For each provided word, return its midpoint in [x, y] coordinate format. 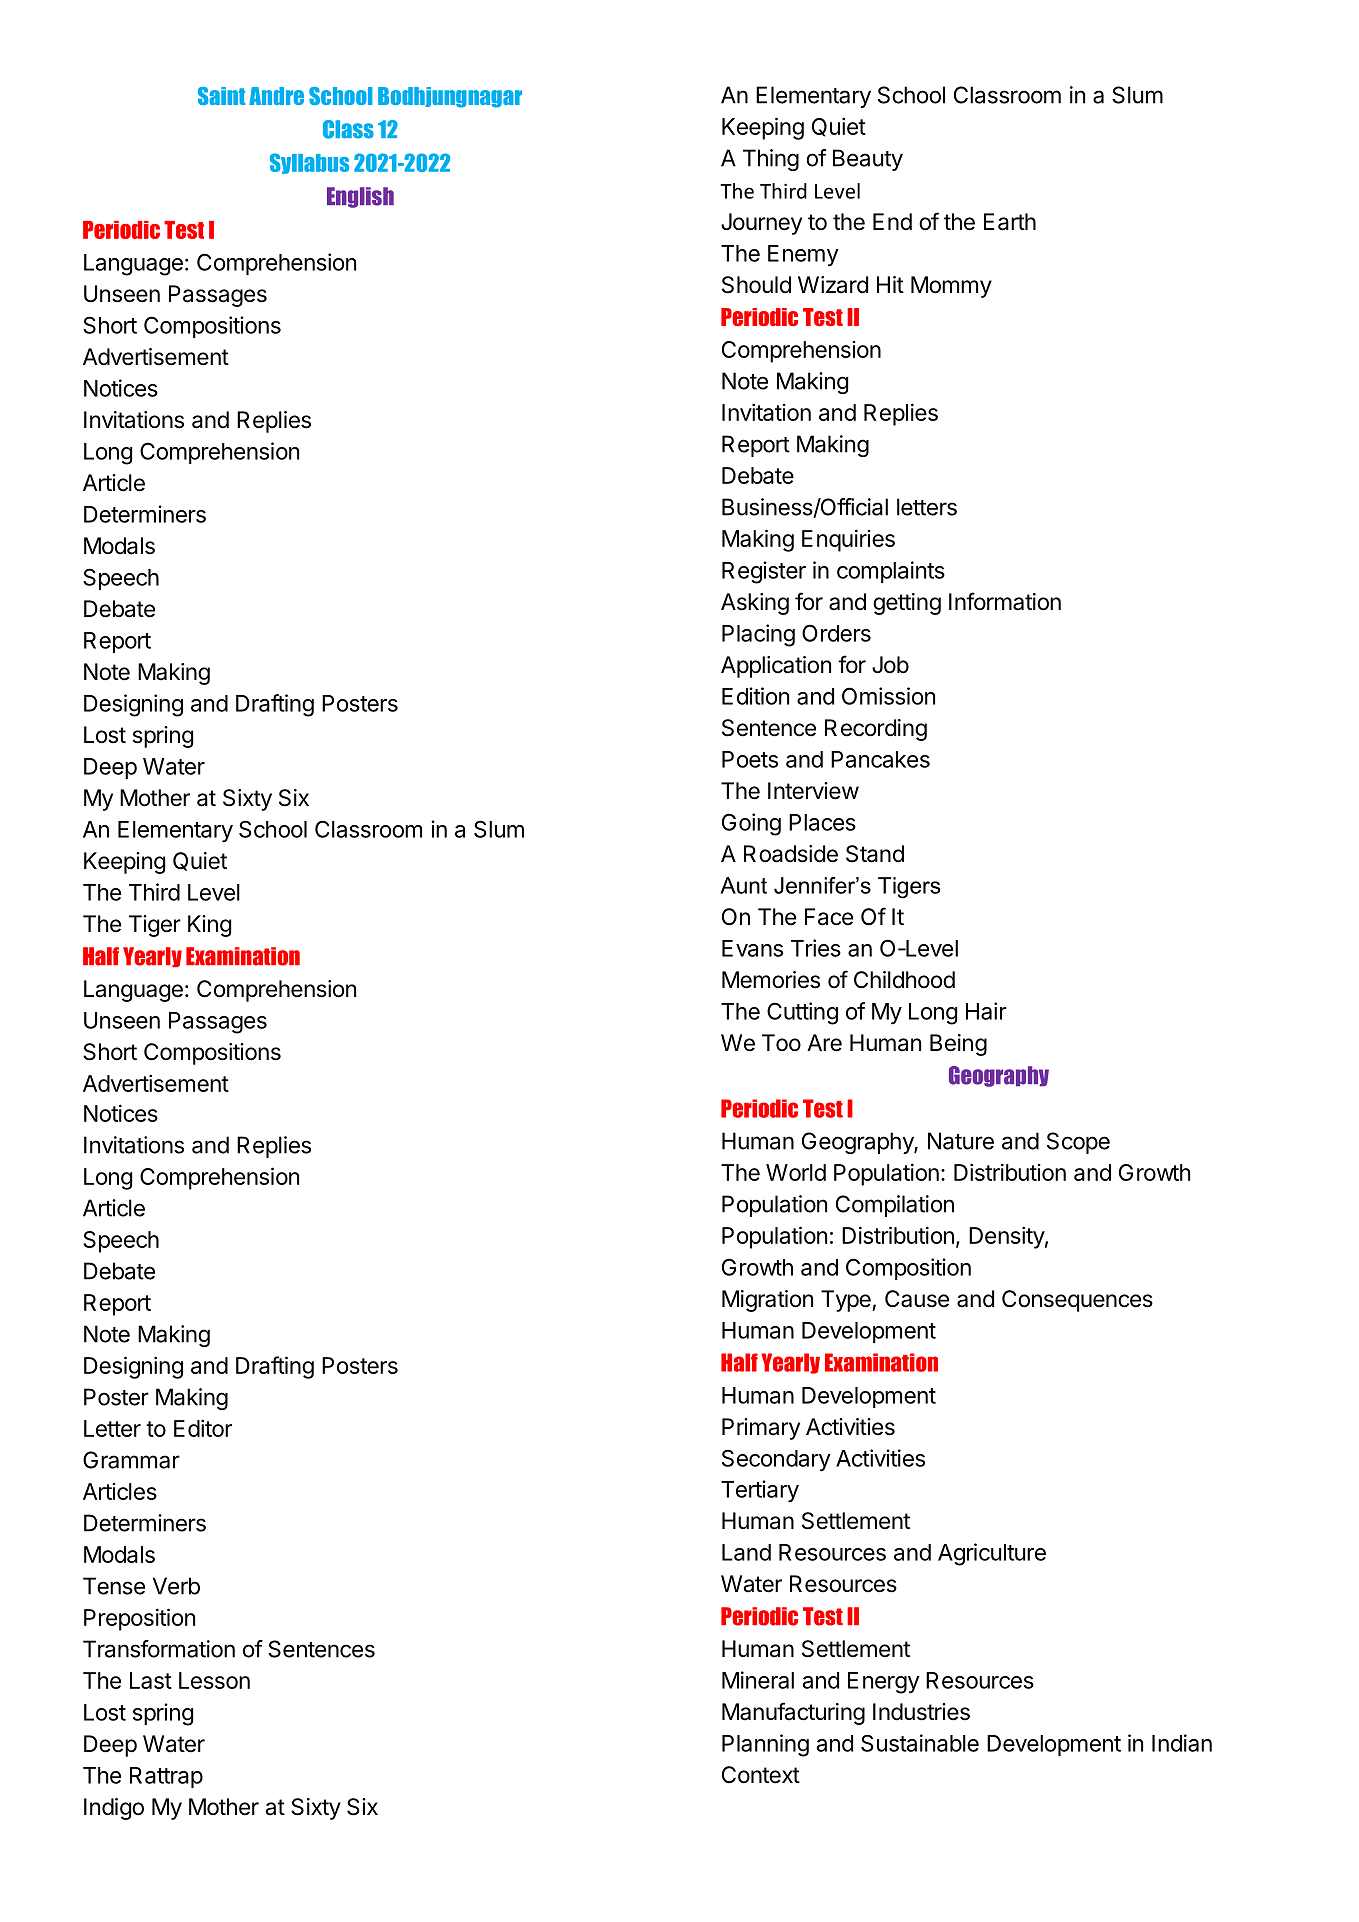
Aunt [743, 885]
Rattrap [166, 1777]
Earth [1010, 222]
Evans [752, 948]
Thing [771, 160]
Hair [986, 1011]
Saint [222, 96]
